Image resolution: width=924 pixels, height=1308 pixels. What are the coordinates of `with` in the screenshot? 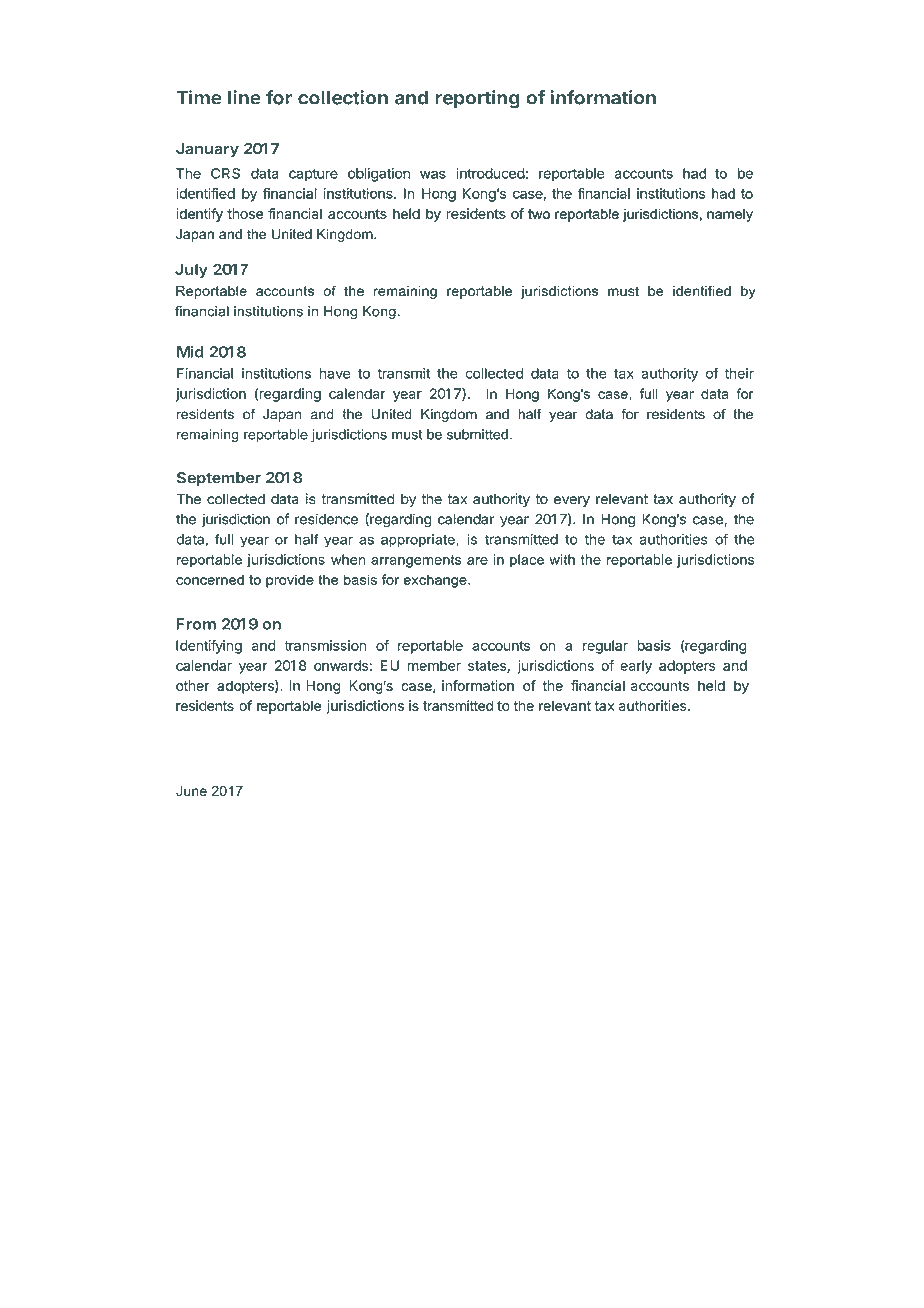 It's located at (562, 559).
